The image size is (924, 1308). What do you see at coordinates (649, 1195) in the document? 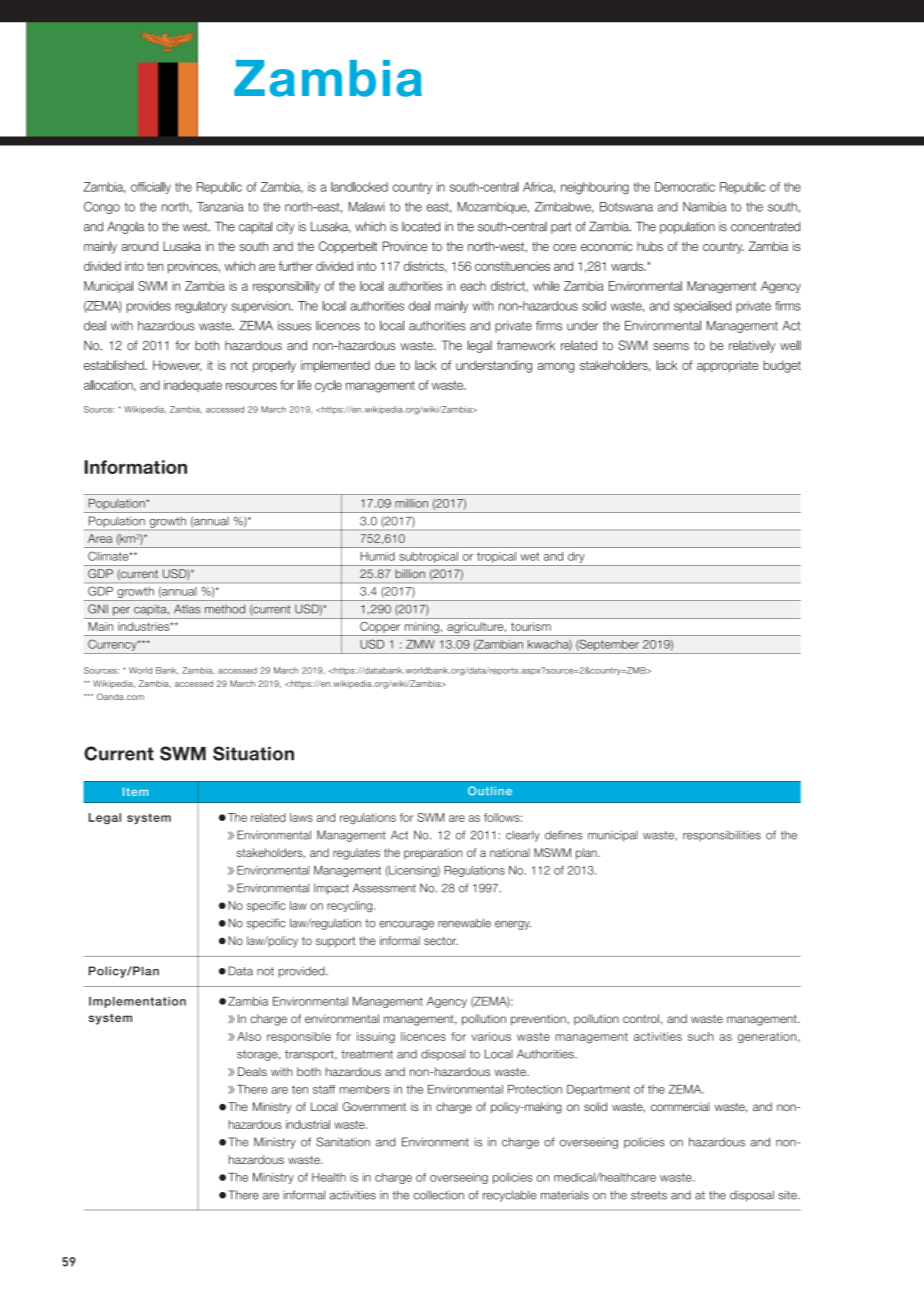
I see `streets` at bounding box center [649, 1195].
